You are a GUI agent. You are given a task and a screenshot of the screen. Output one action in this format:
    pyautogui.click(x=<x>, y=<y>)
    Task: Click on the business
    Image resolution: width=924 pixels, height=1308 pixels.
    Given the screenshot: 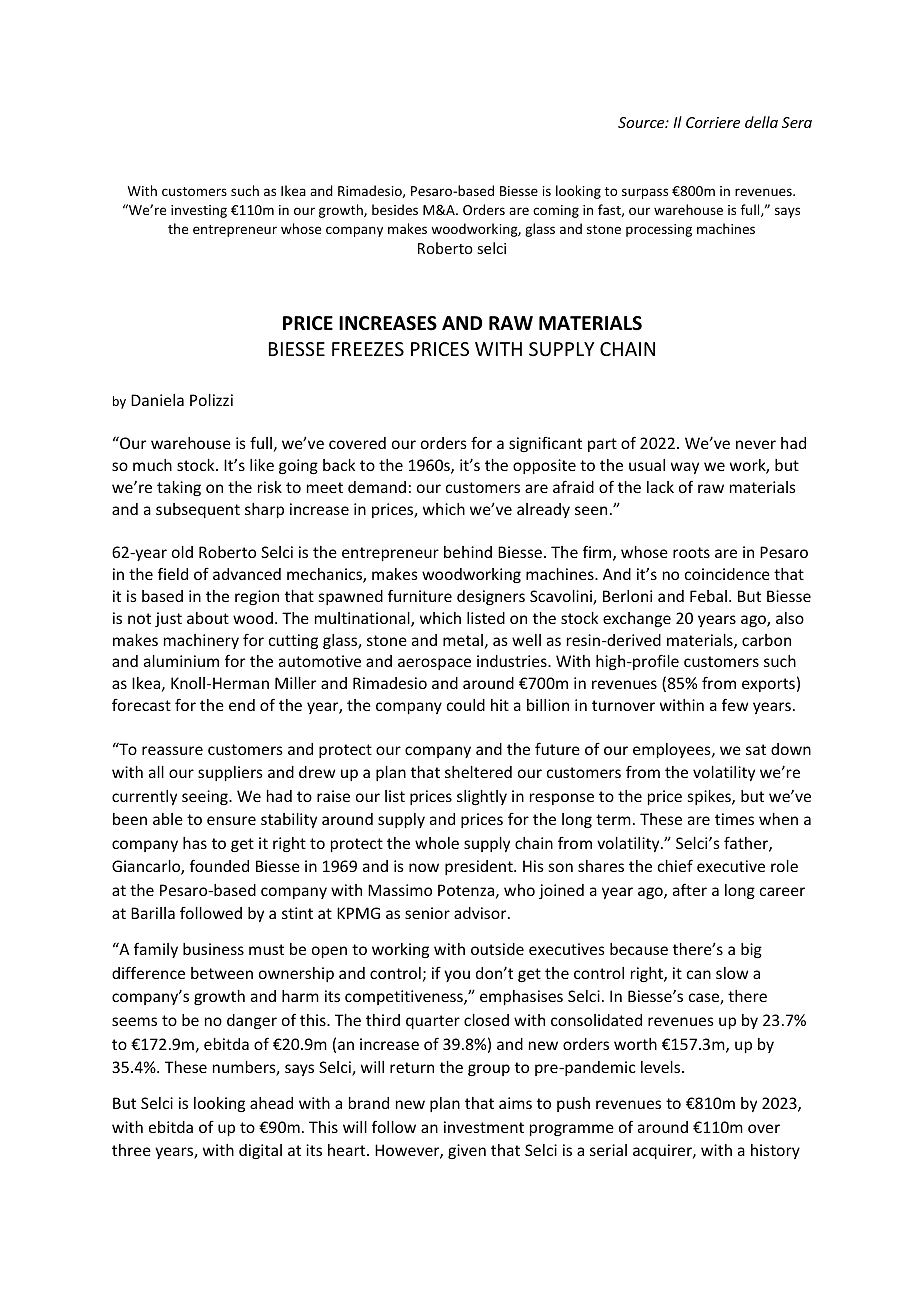 What is the action you would take?
    pyautogui.click(x=213, y=949)
